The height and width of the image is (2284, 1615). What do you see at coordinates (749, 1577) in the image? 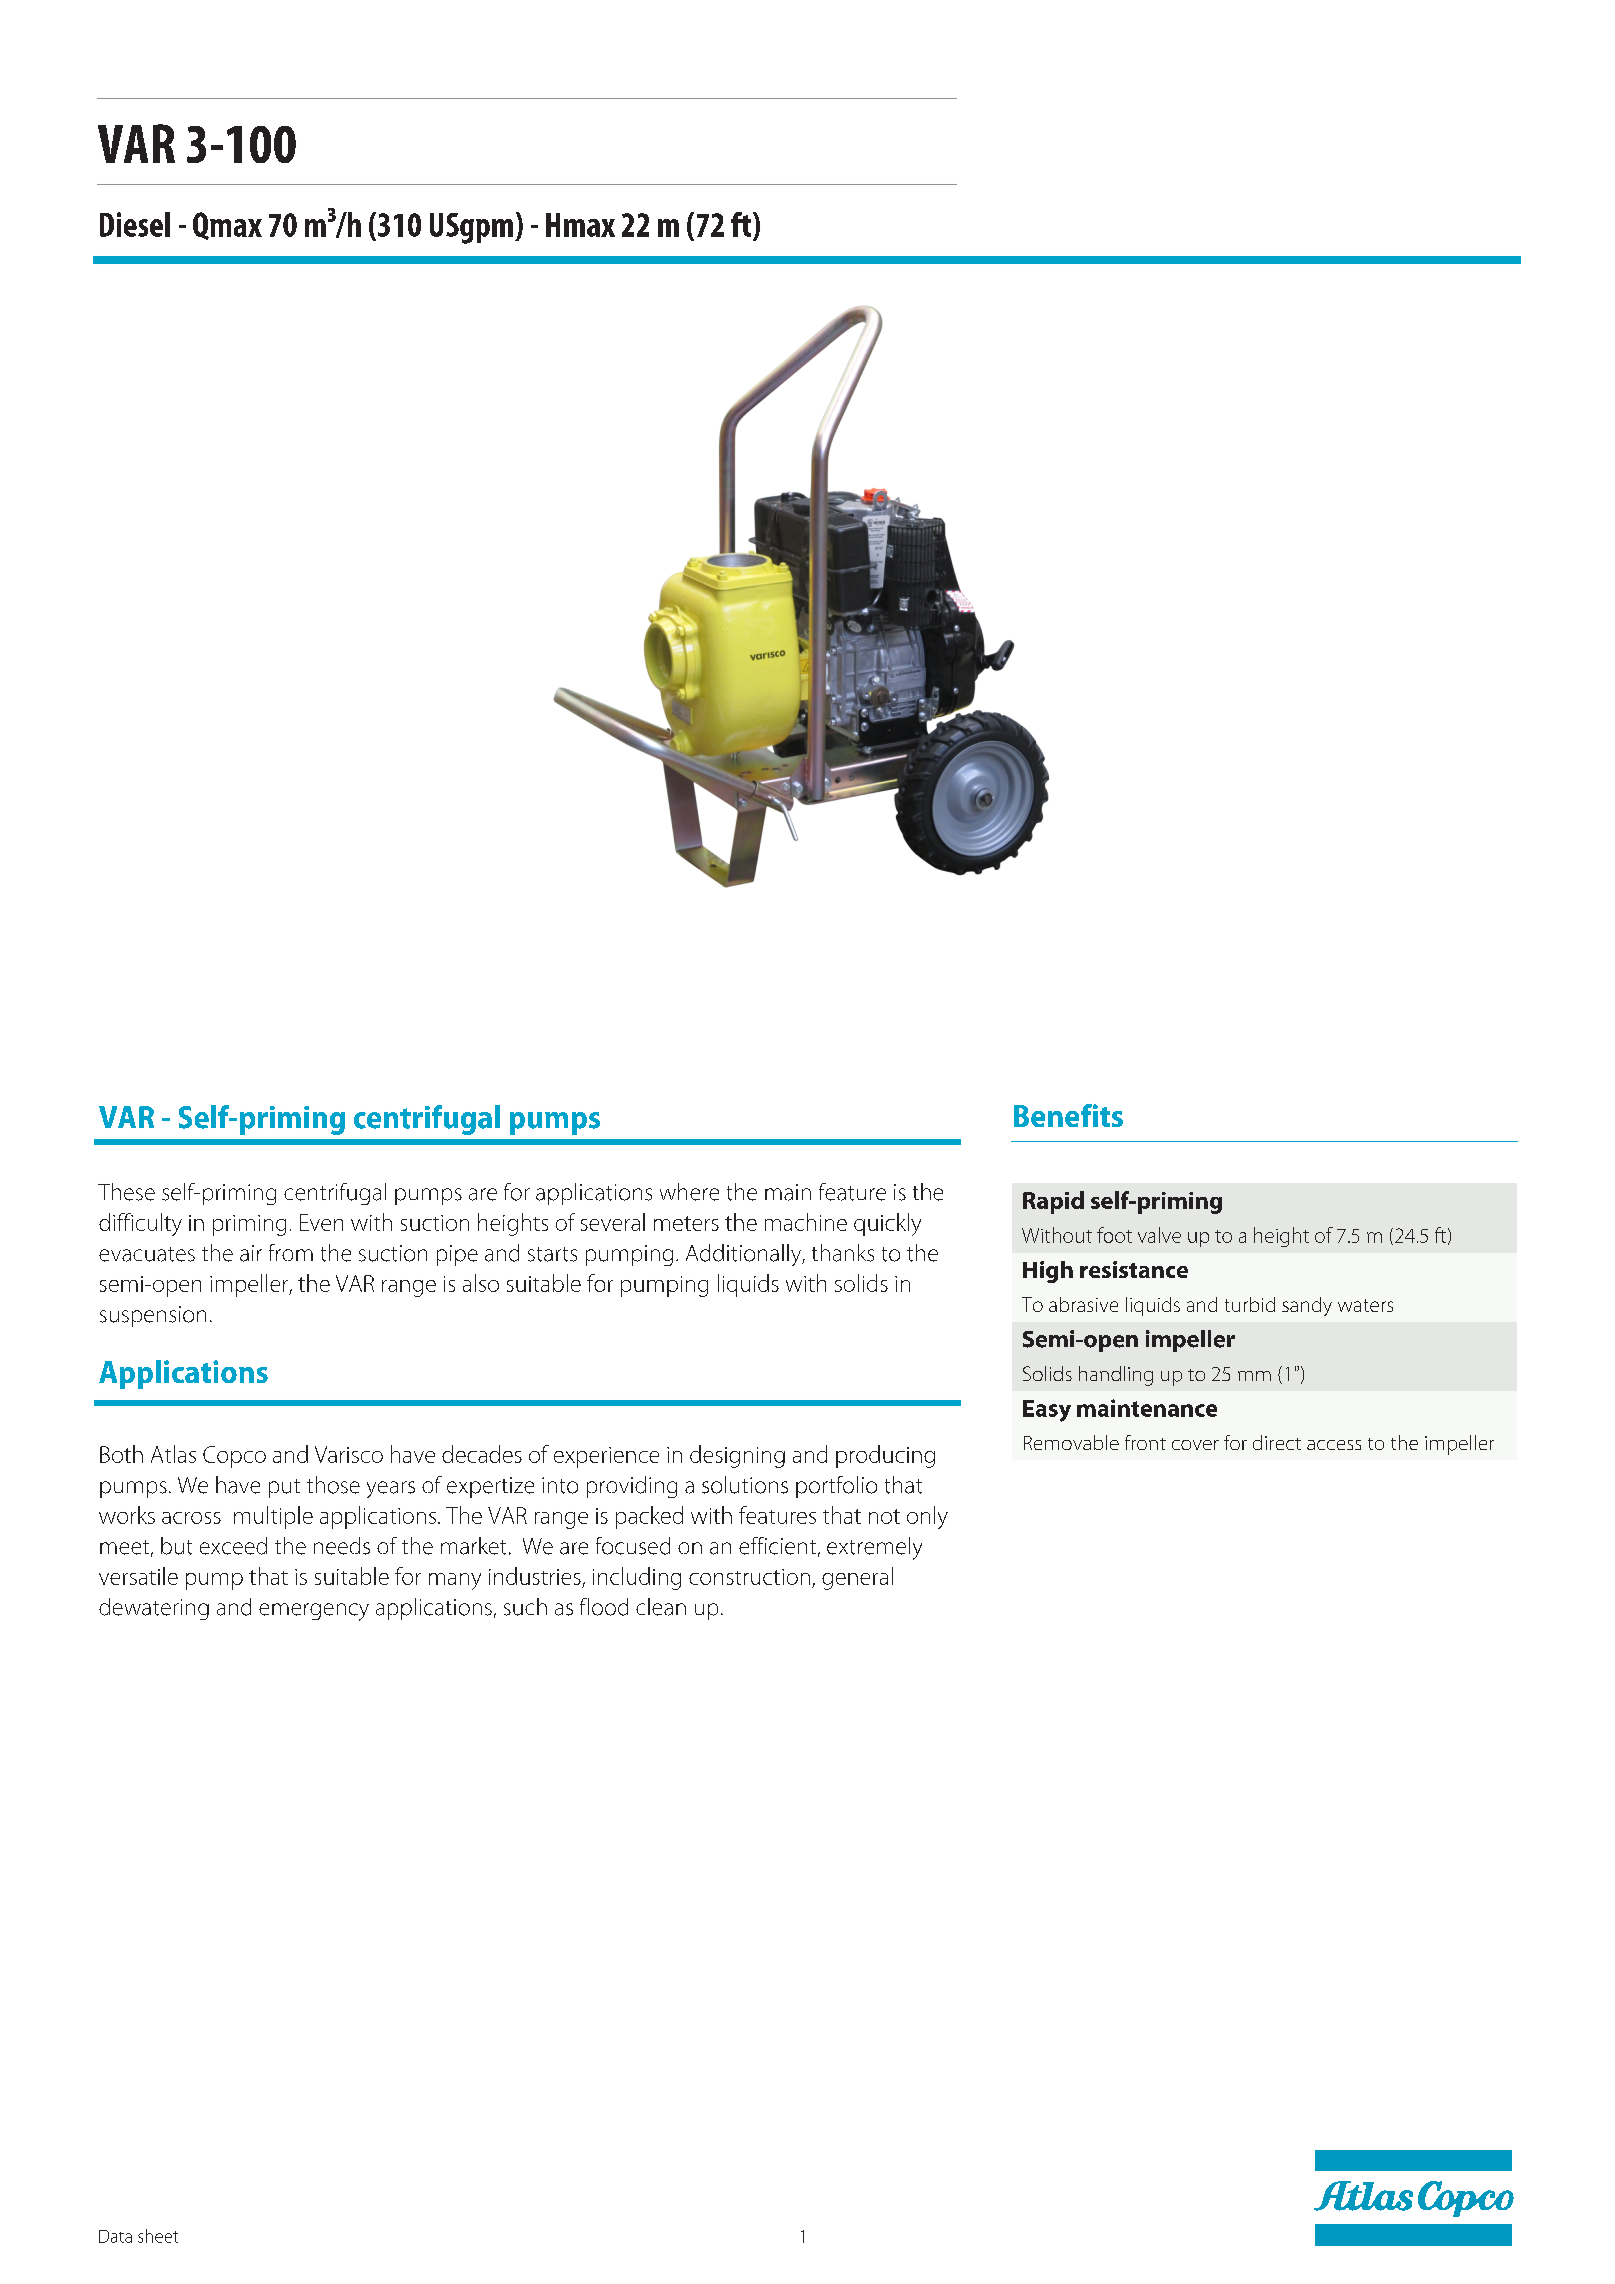
I see `construction` at bounding box center [749, 1577].
